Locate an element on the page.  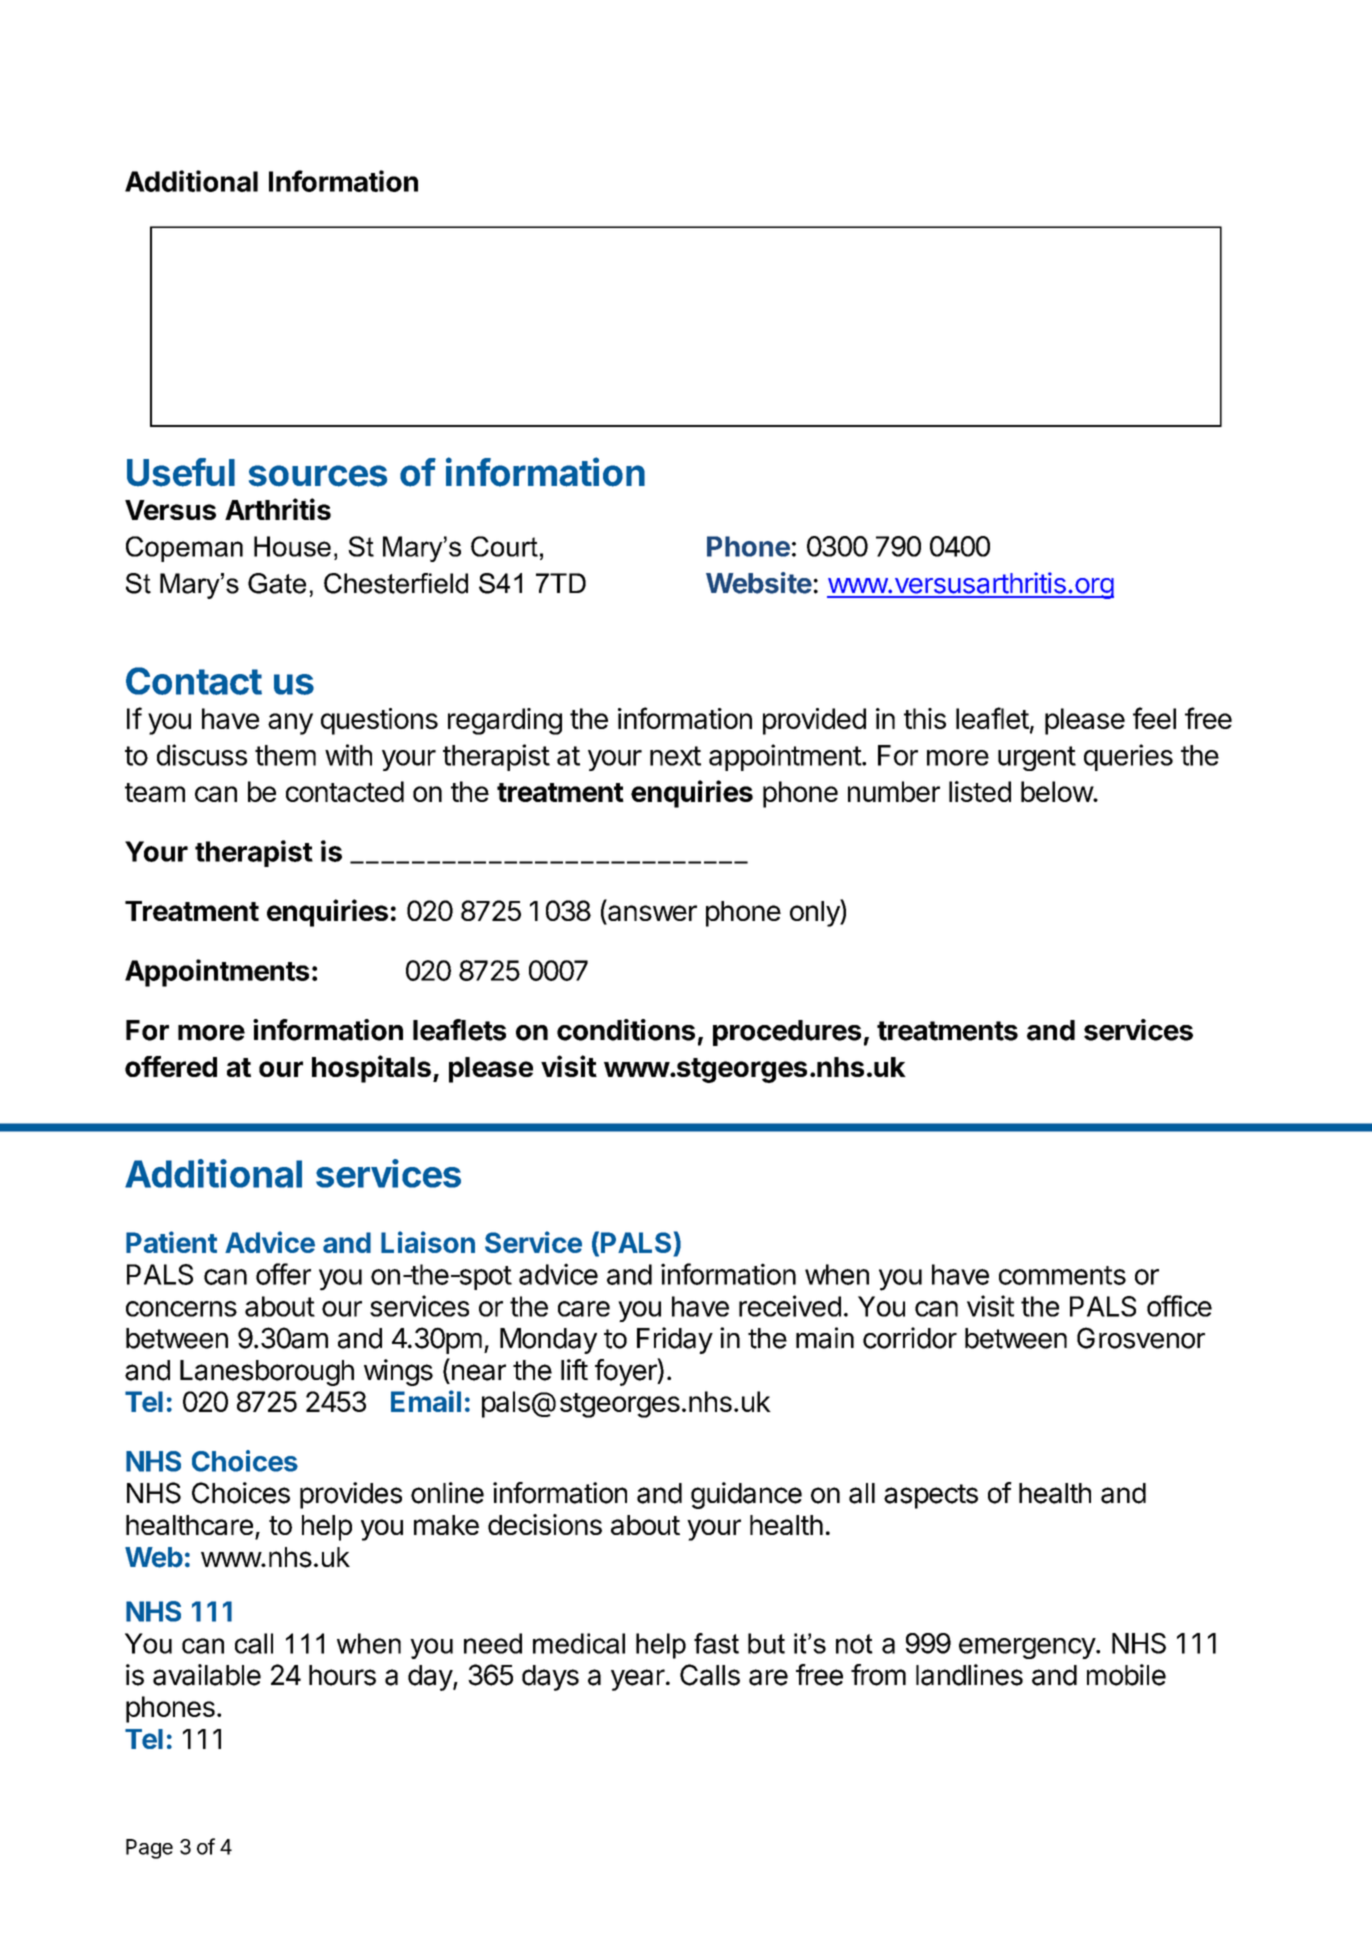
Patient is located at coordinates (171, 1242).
